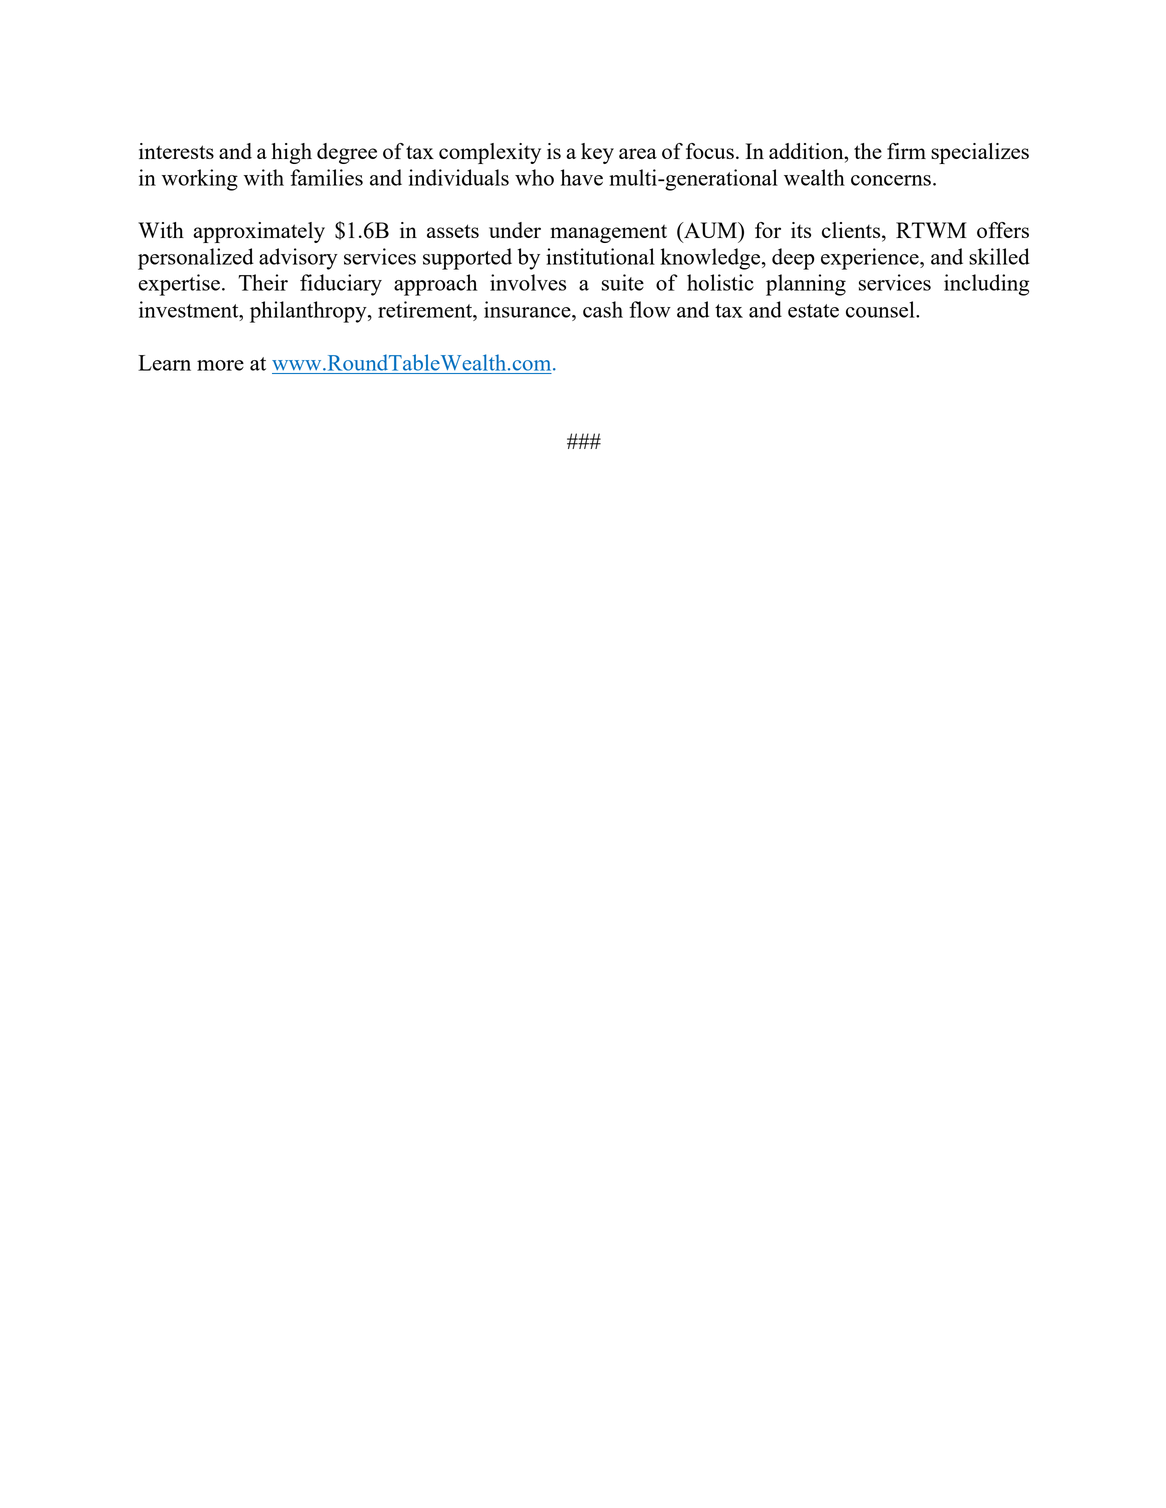 The height and width of the screenshot is (1508, 1166). What do you see at coordinates (603, 309) in the screenshot?
I see `cash` at bounding box center [603, 309].
